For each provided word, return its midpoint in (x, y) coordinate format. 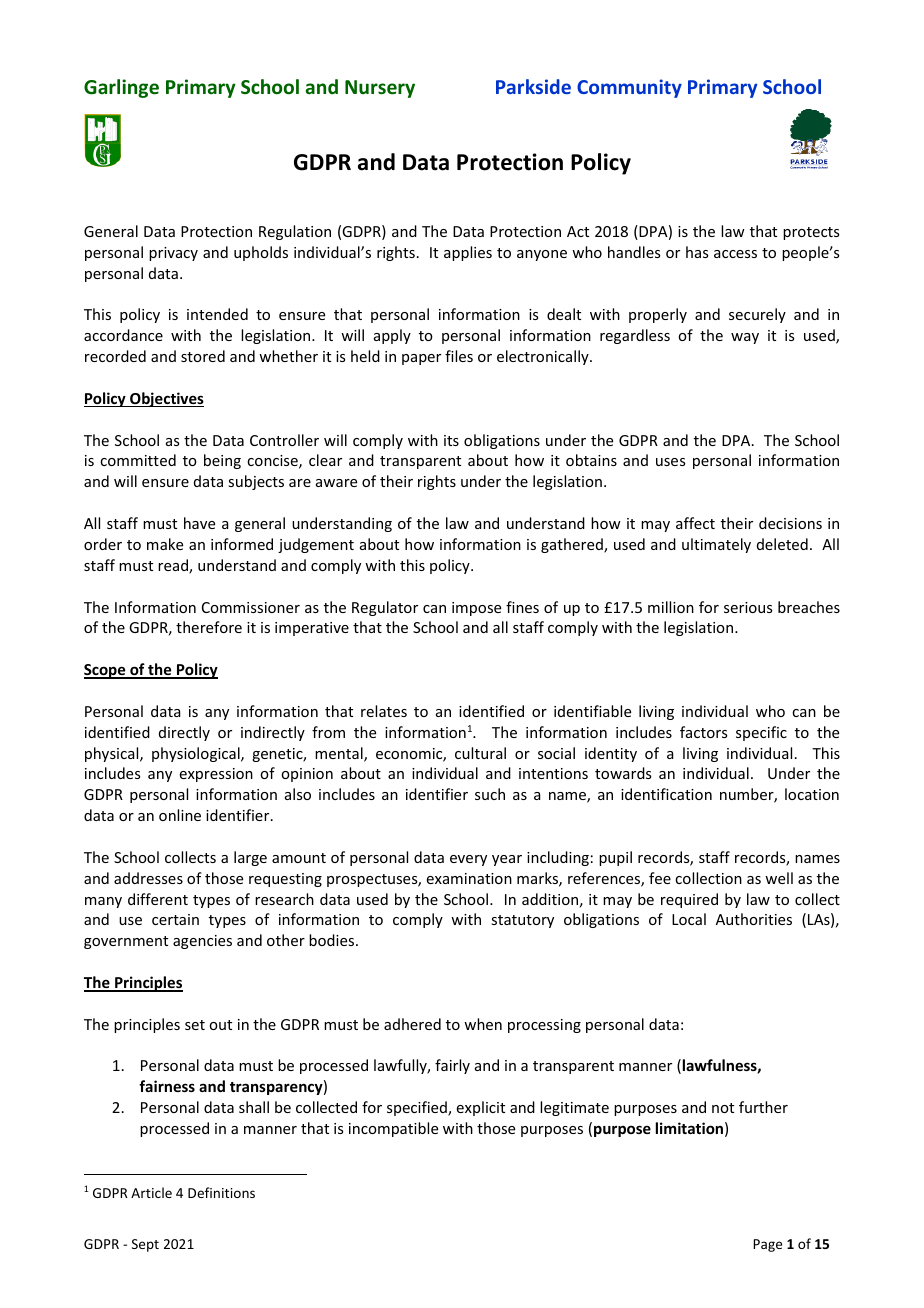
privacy (173, 254)
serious (748, 607)
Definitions (221, 1192)
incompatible (393, 1129)
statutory (522, 921)
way (745, 338)
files (459, 356)
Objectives (166, 399)
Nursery (380, 89)
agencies (202, 942)
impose (476, 609)
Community (629, 88)
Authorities (754, 919)
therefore (209, 627)
